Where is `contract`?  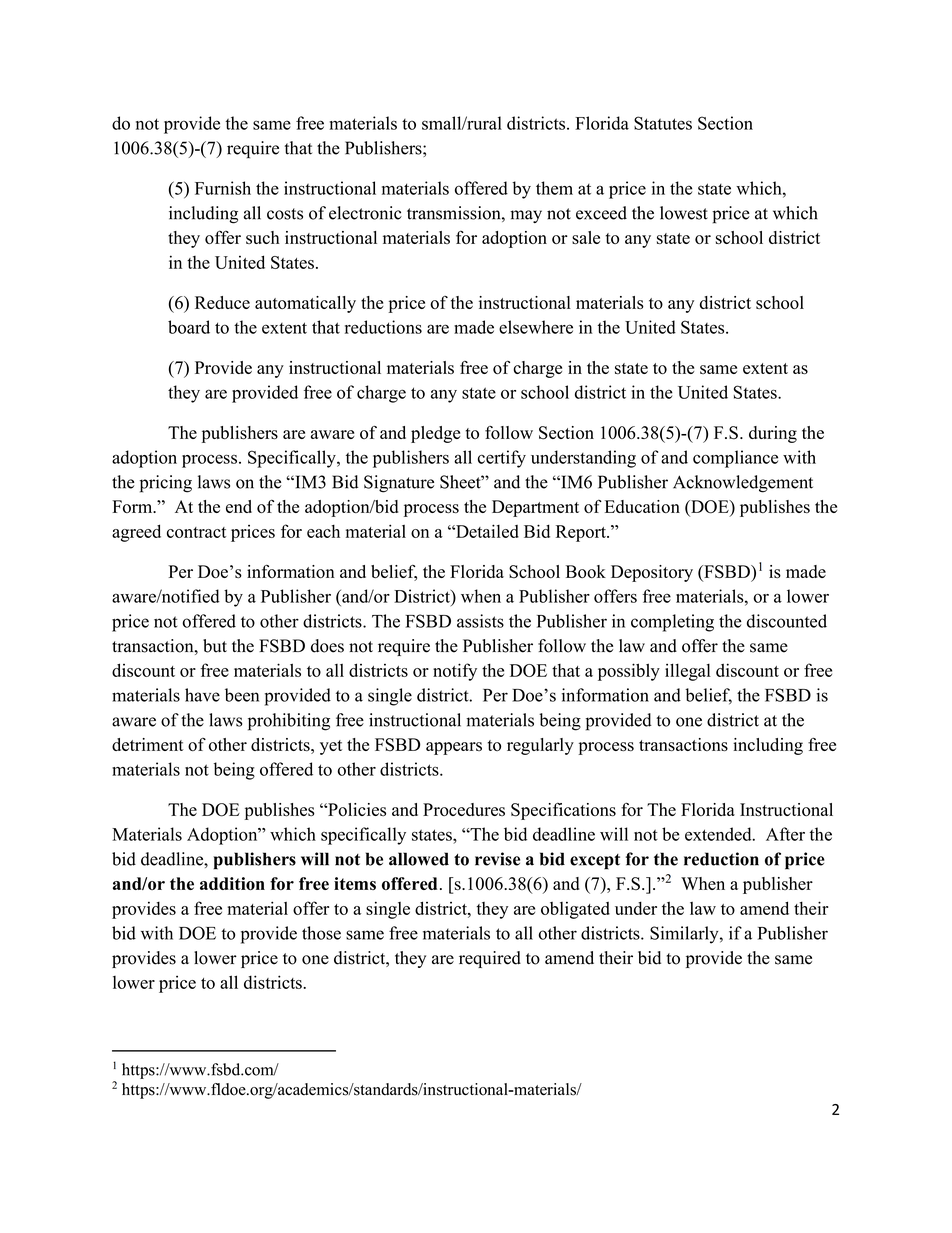
contract is located at coordinates (196, 532).
